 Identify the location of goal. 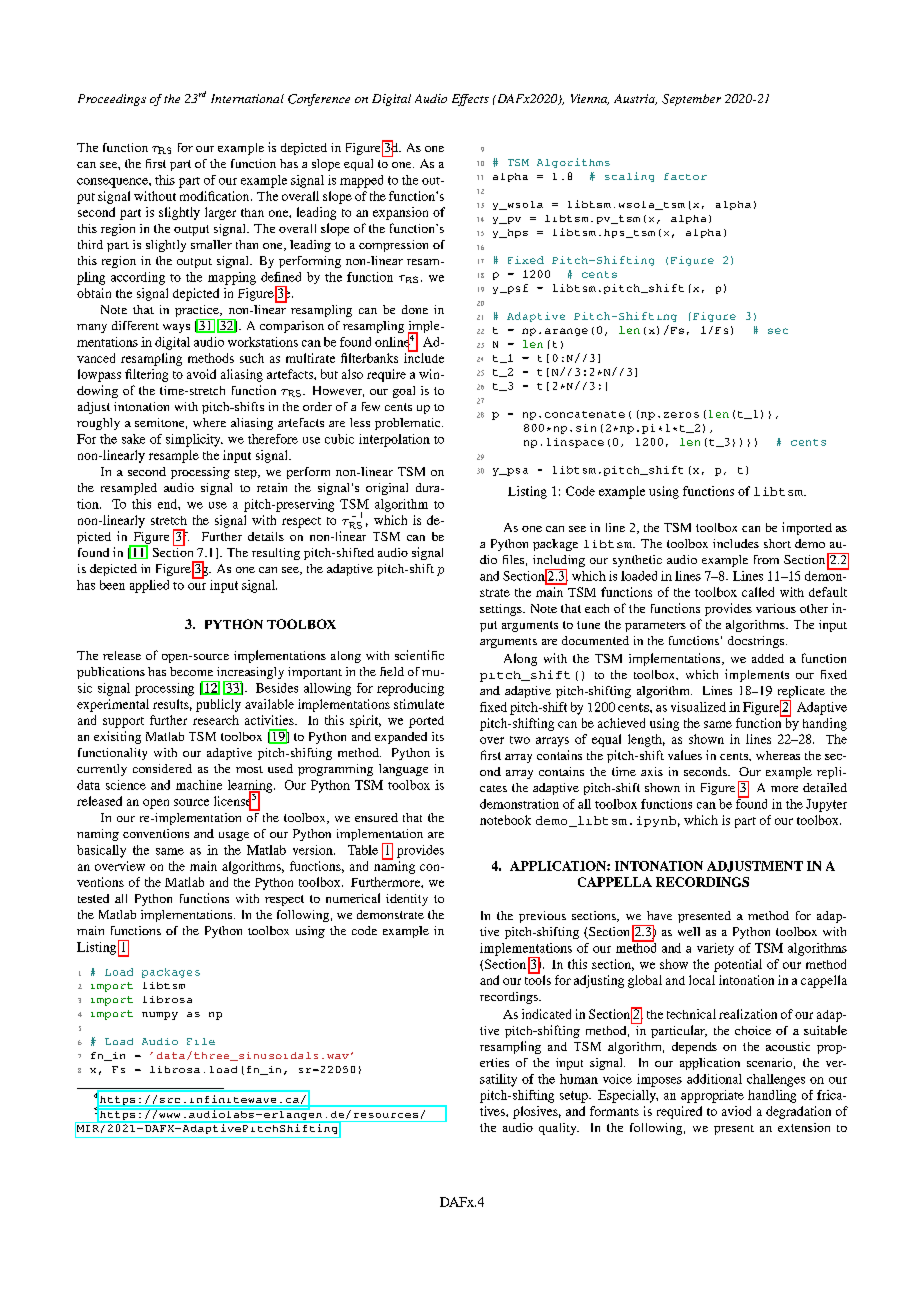
(404, 392).
